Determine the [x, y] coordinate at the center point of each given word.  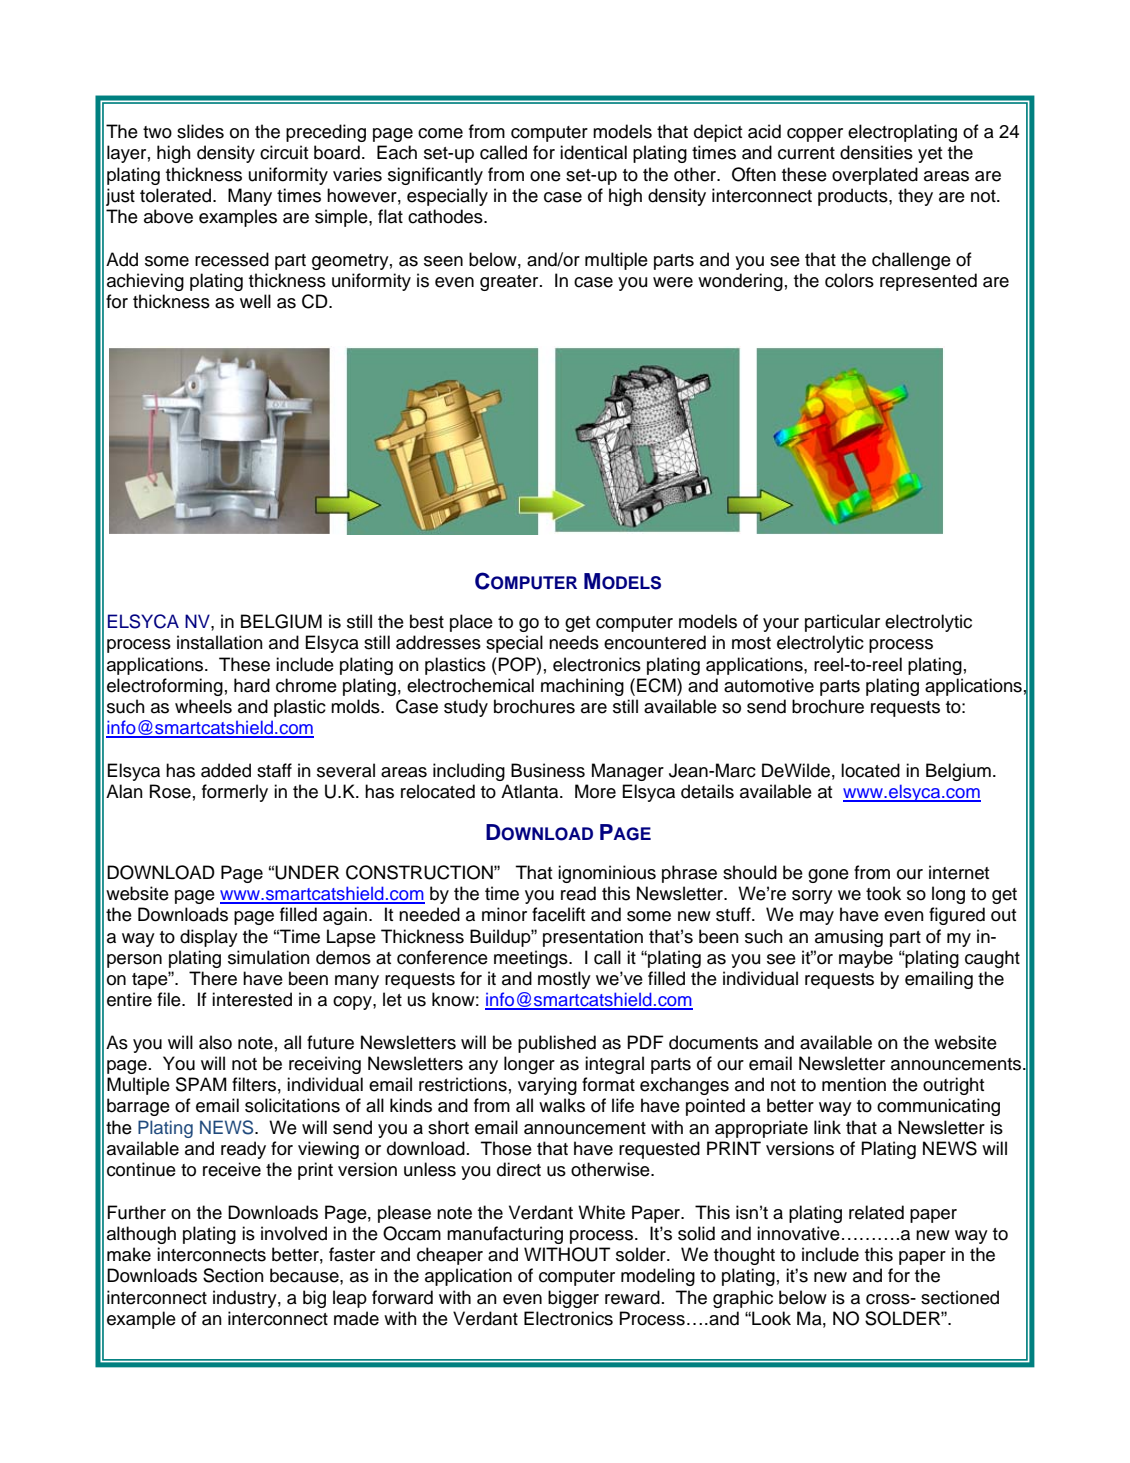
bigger [573, 1299]
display [209, 938]
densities [876, 152]
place [471, 623]
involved [294, 1233]
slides [200, 131]
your [781, 625]
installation [220, 642]
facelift [558, 914]
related [876, 1212]
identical [593, 152]
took [883, 893]
